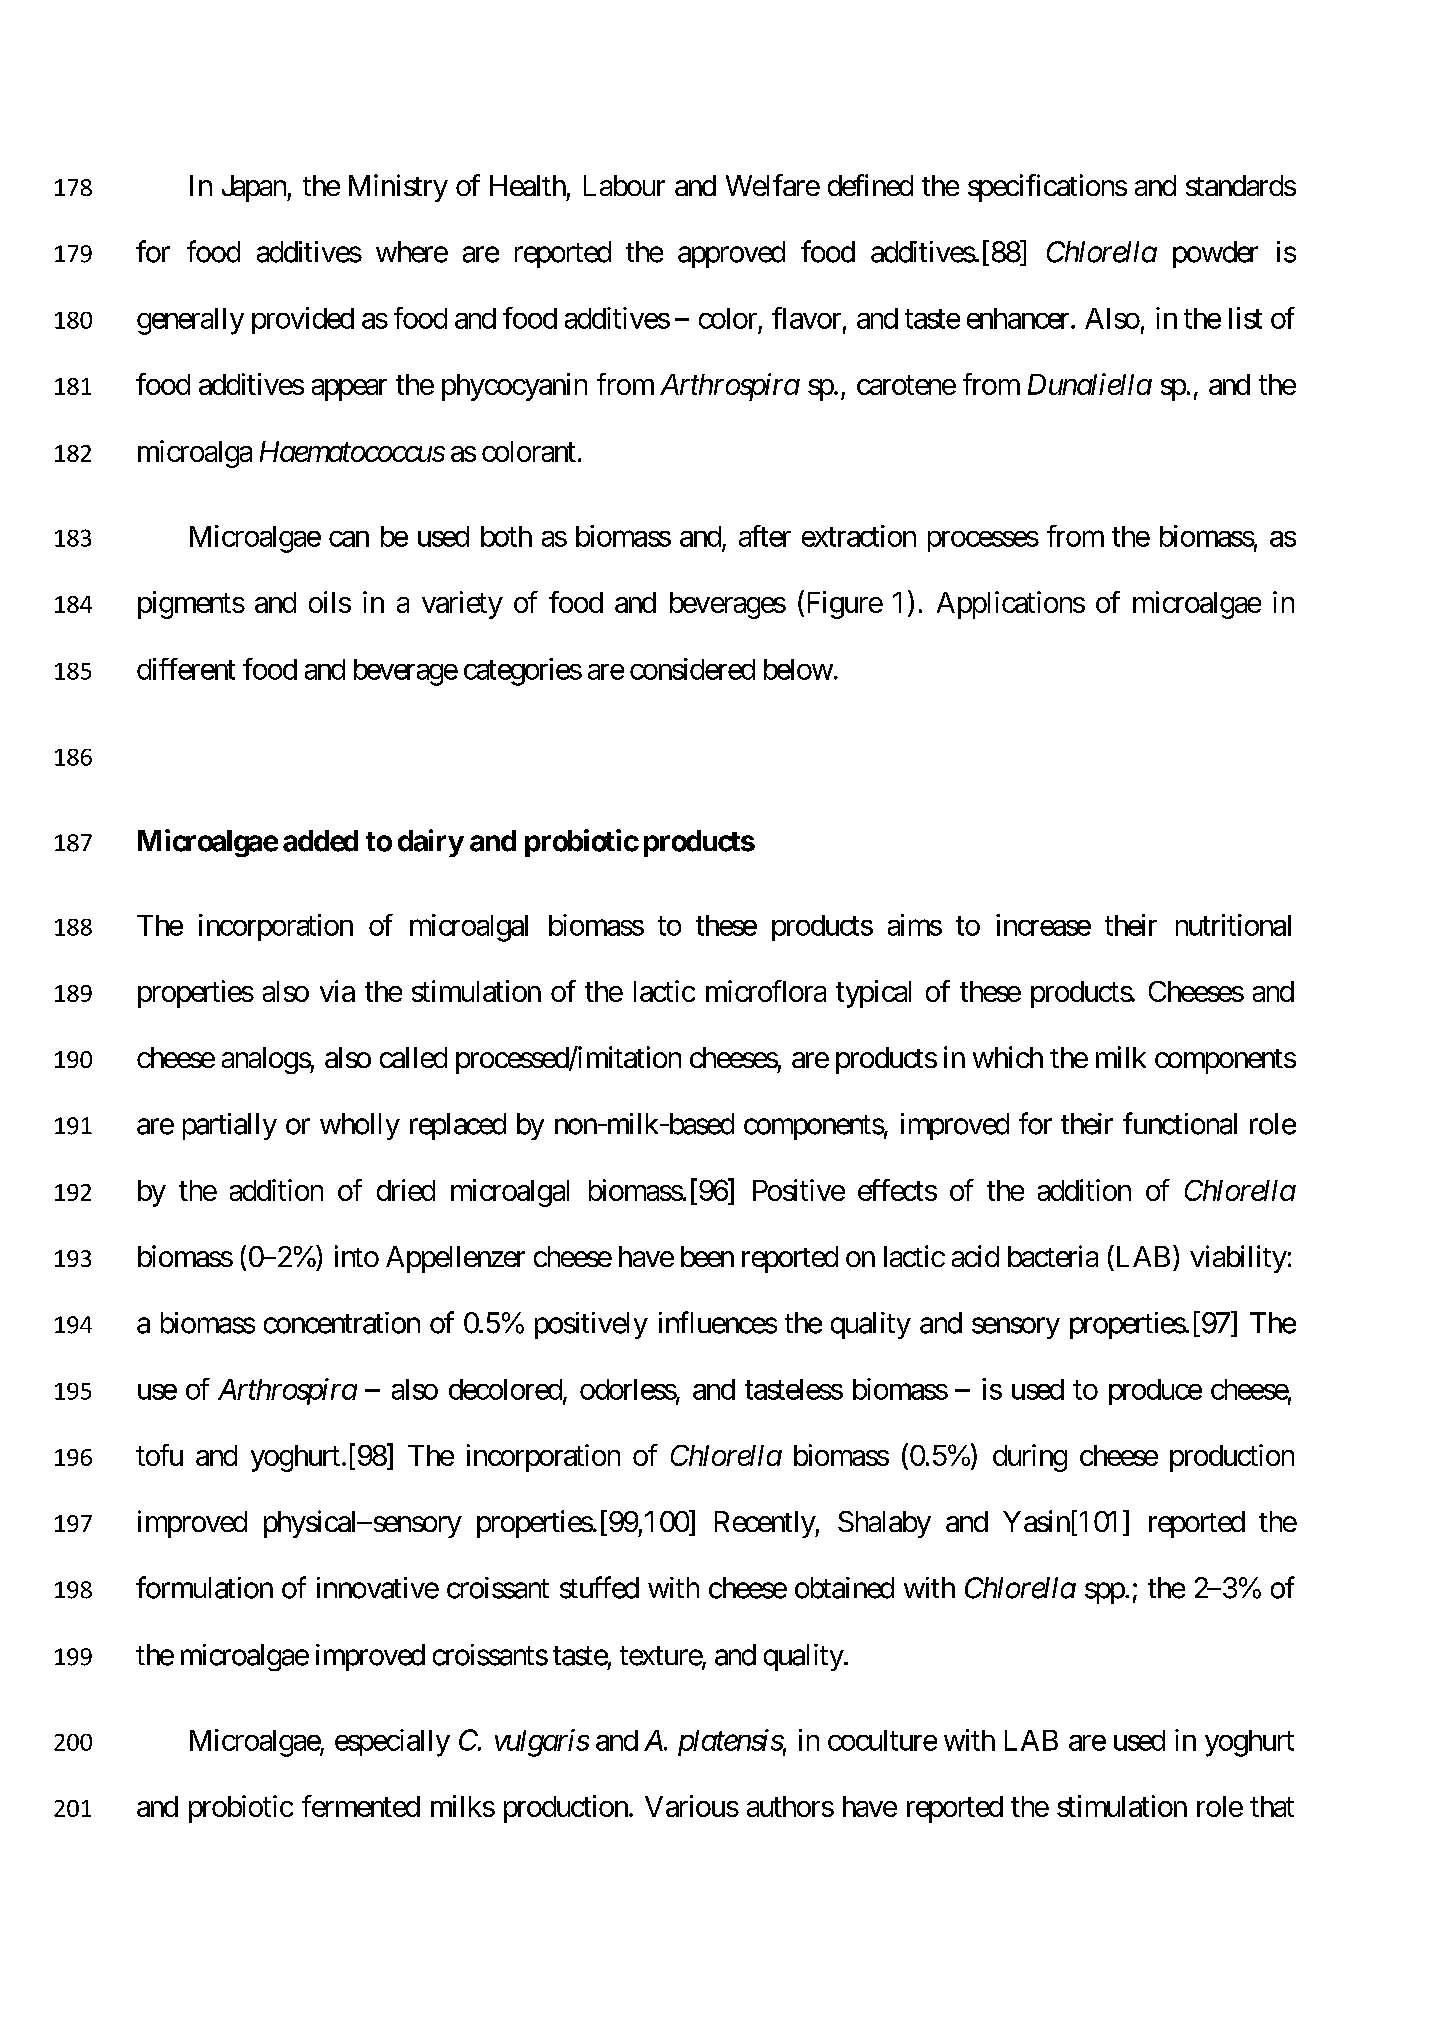 This document has width=1430, height=2022. I want to click on microflora, so click(766, 991).
